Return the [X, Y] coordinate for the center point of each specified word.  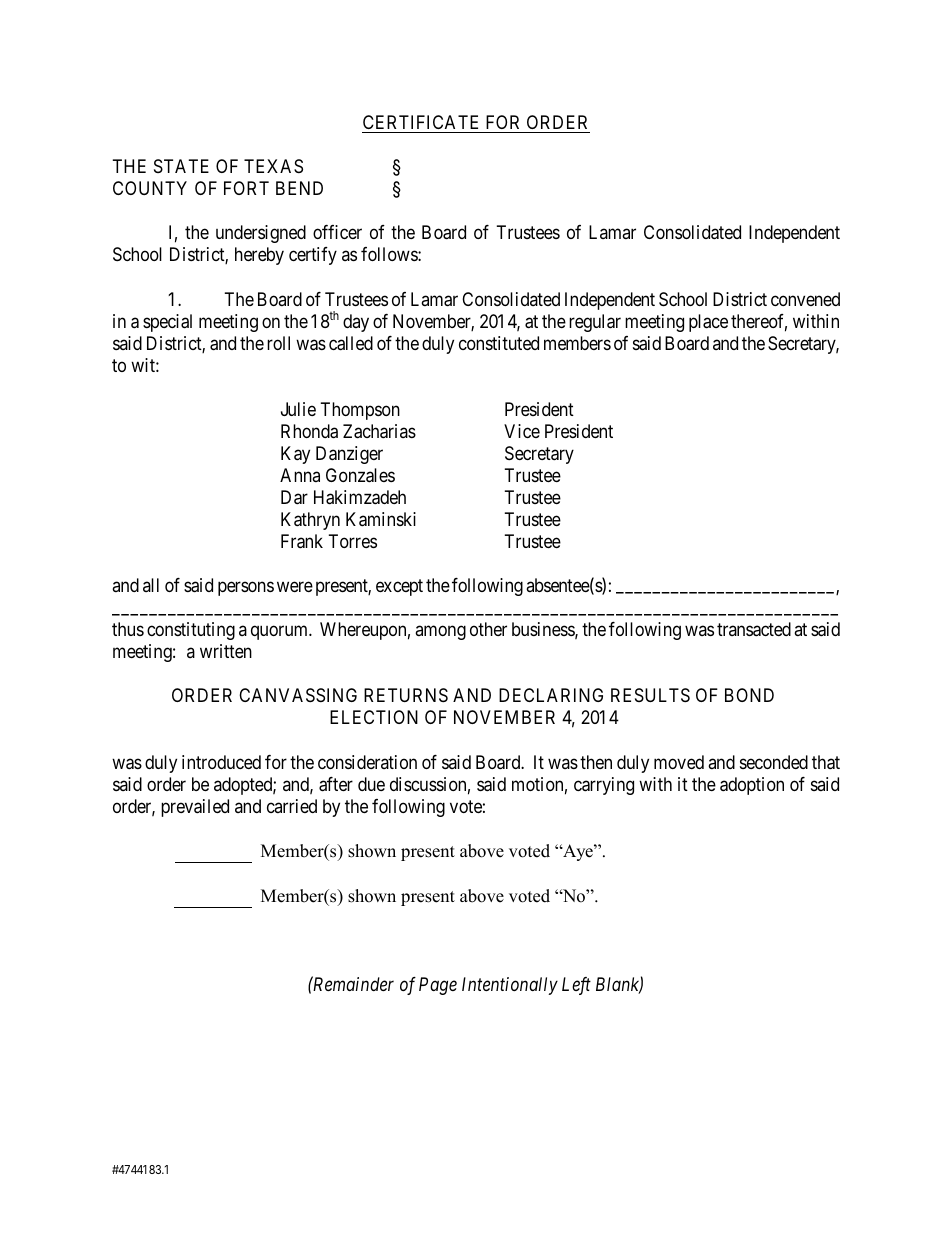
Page [438, 986]
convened [805, 299]
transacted [754, 629]
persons [246, 589]
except [399, 587]
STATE [181, 166]
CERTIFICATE [420, 122]
